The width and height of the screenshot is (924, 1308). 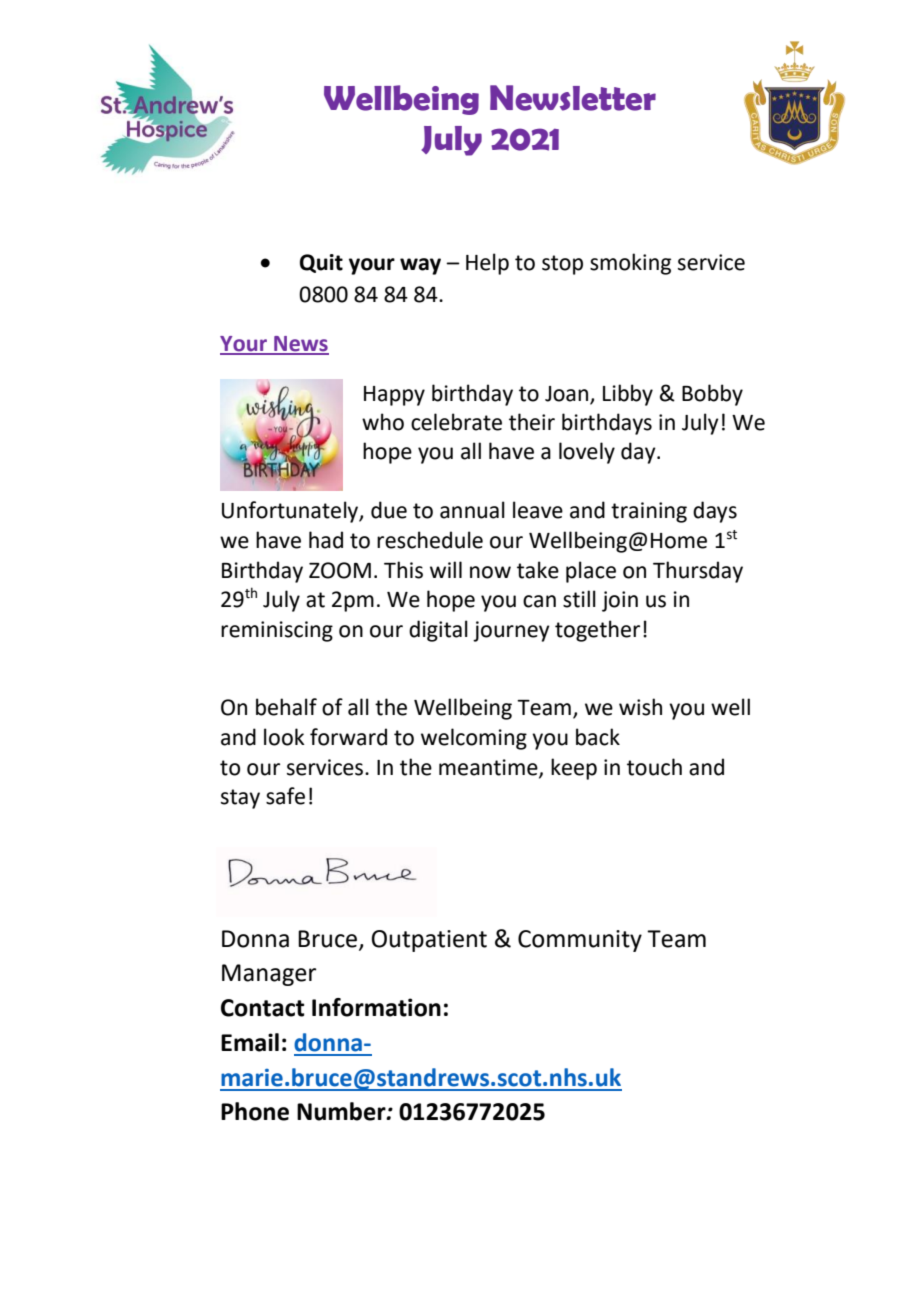 I want to click on Quit, so click(x=321, y=263).
